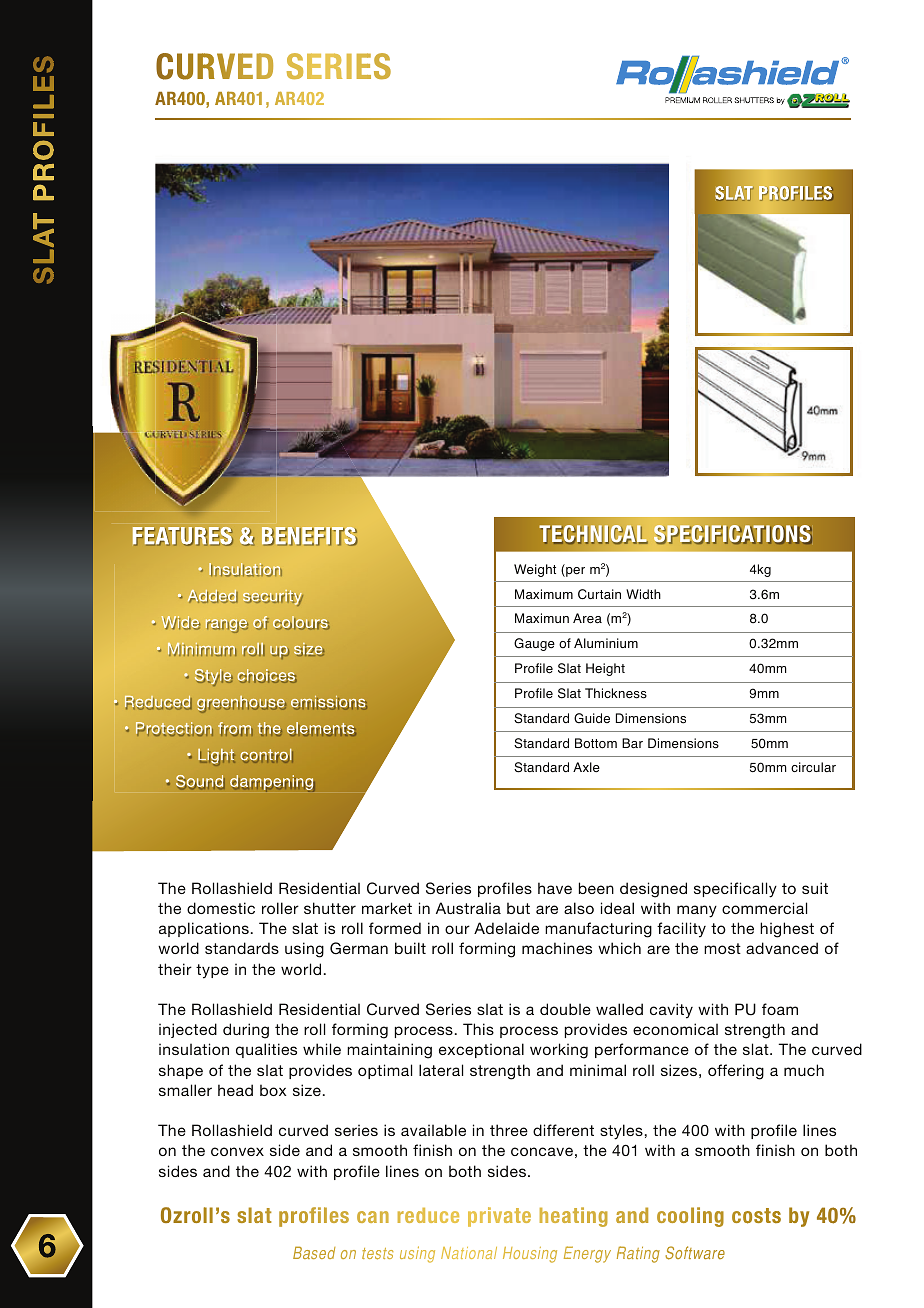 The width and height of the page is (924, 1308). I want to click on Width, so click(643, 594).
